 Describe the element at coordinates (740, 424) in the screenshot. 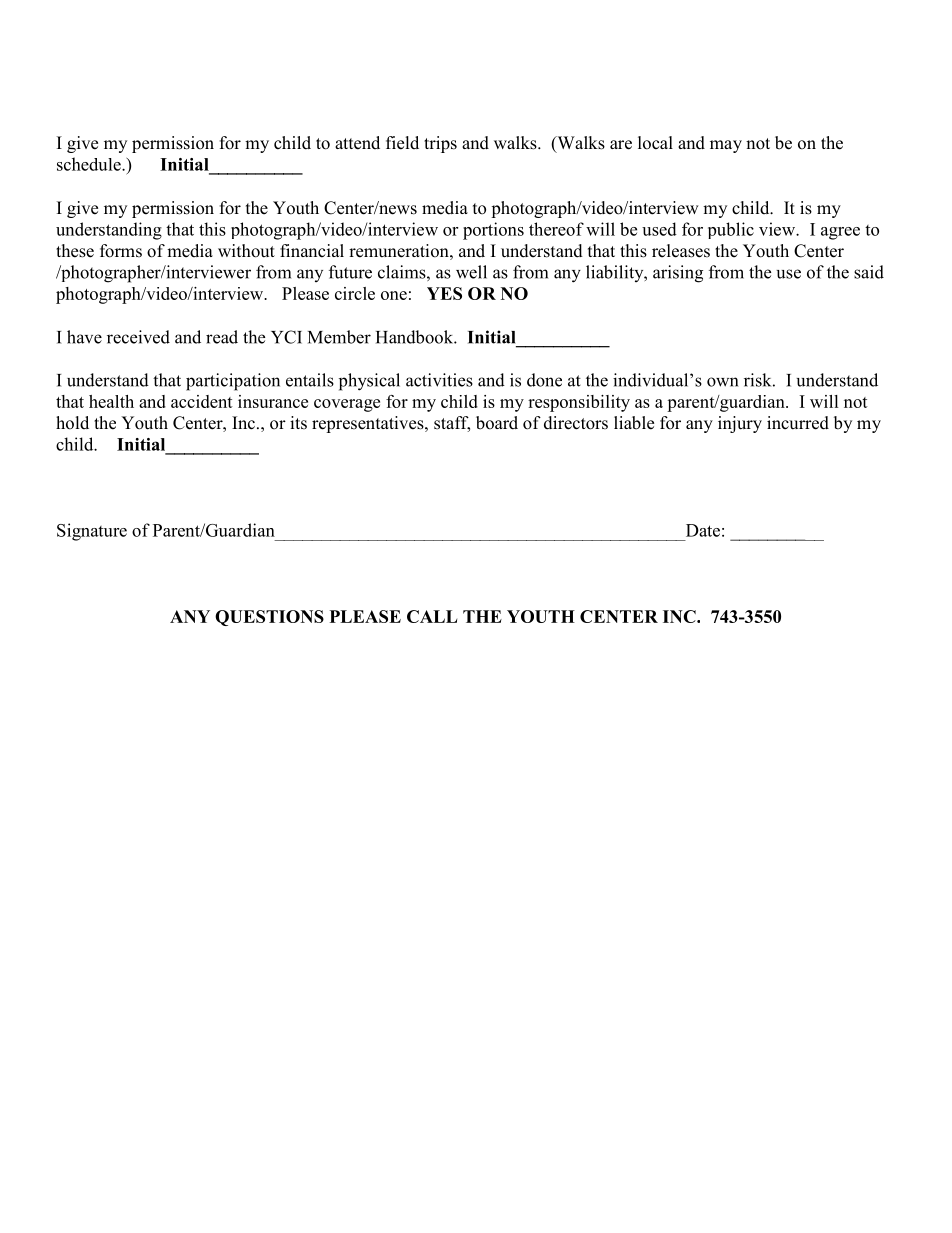

I see `injury` at that location.
